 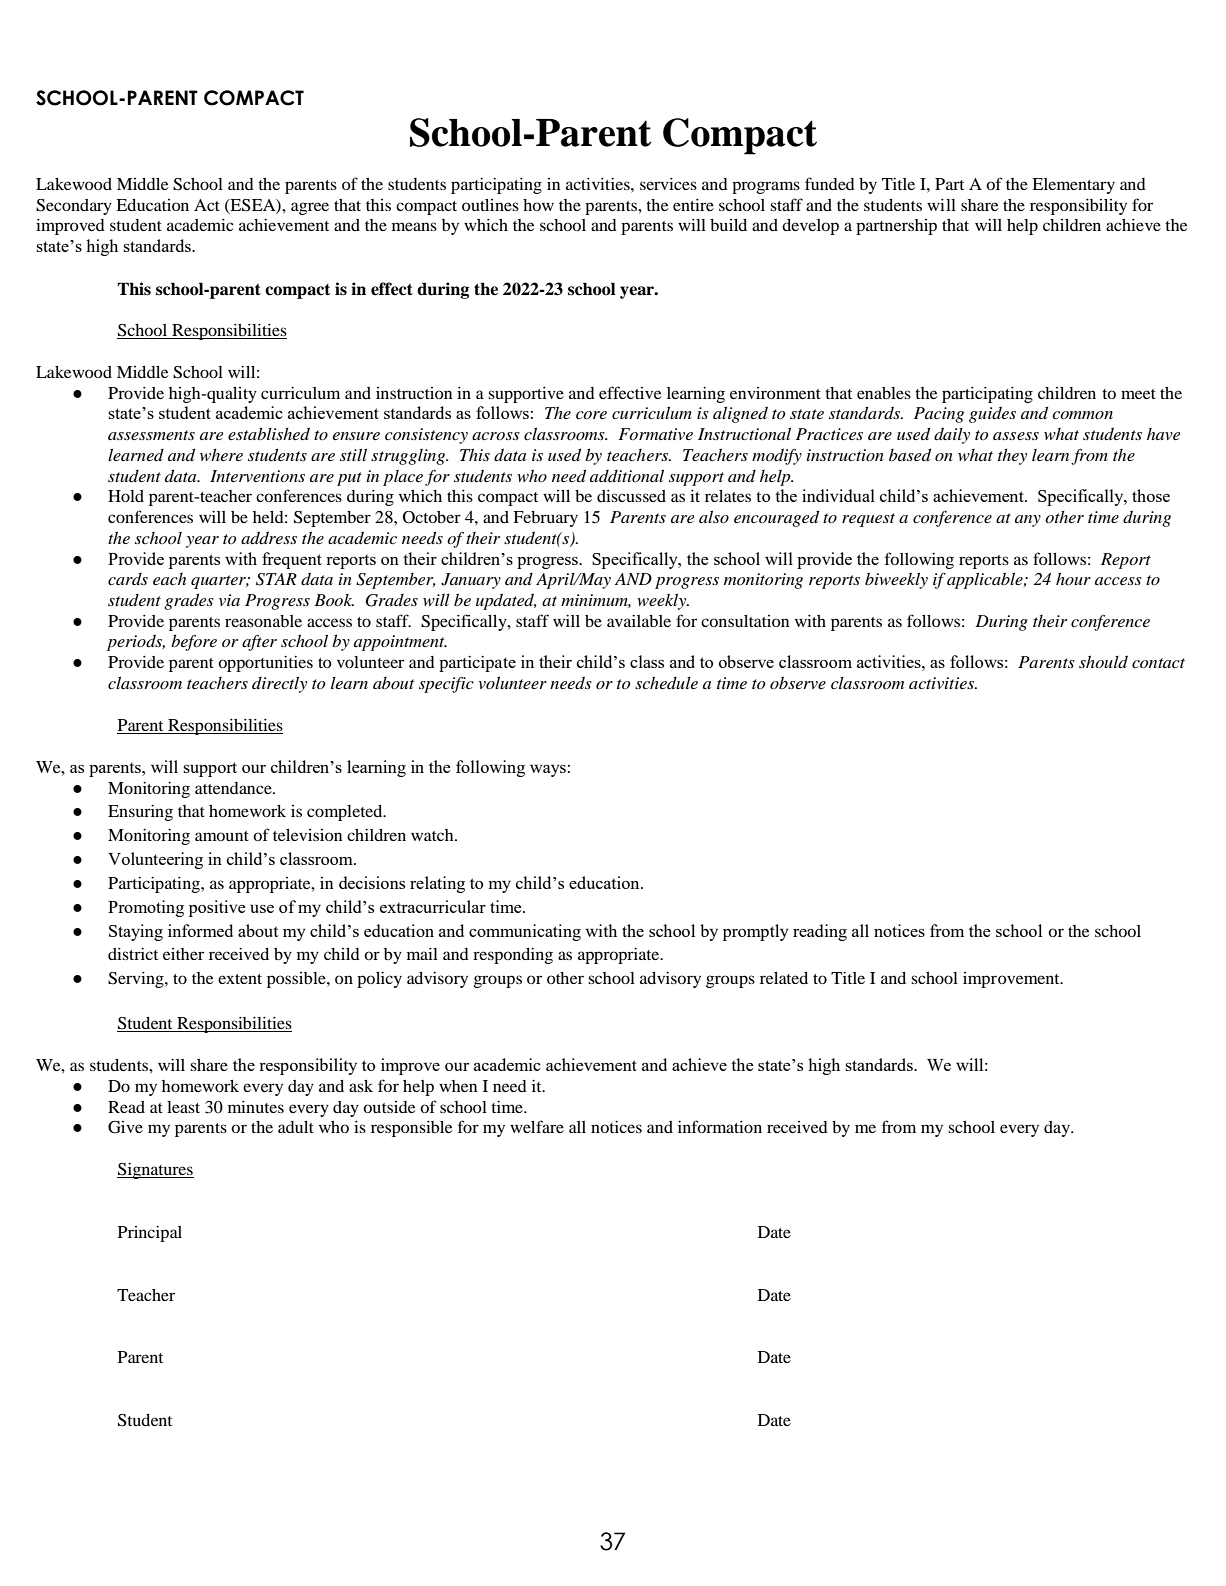 I want to click on Elementary, so click(x=1073, y=186).
